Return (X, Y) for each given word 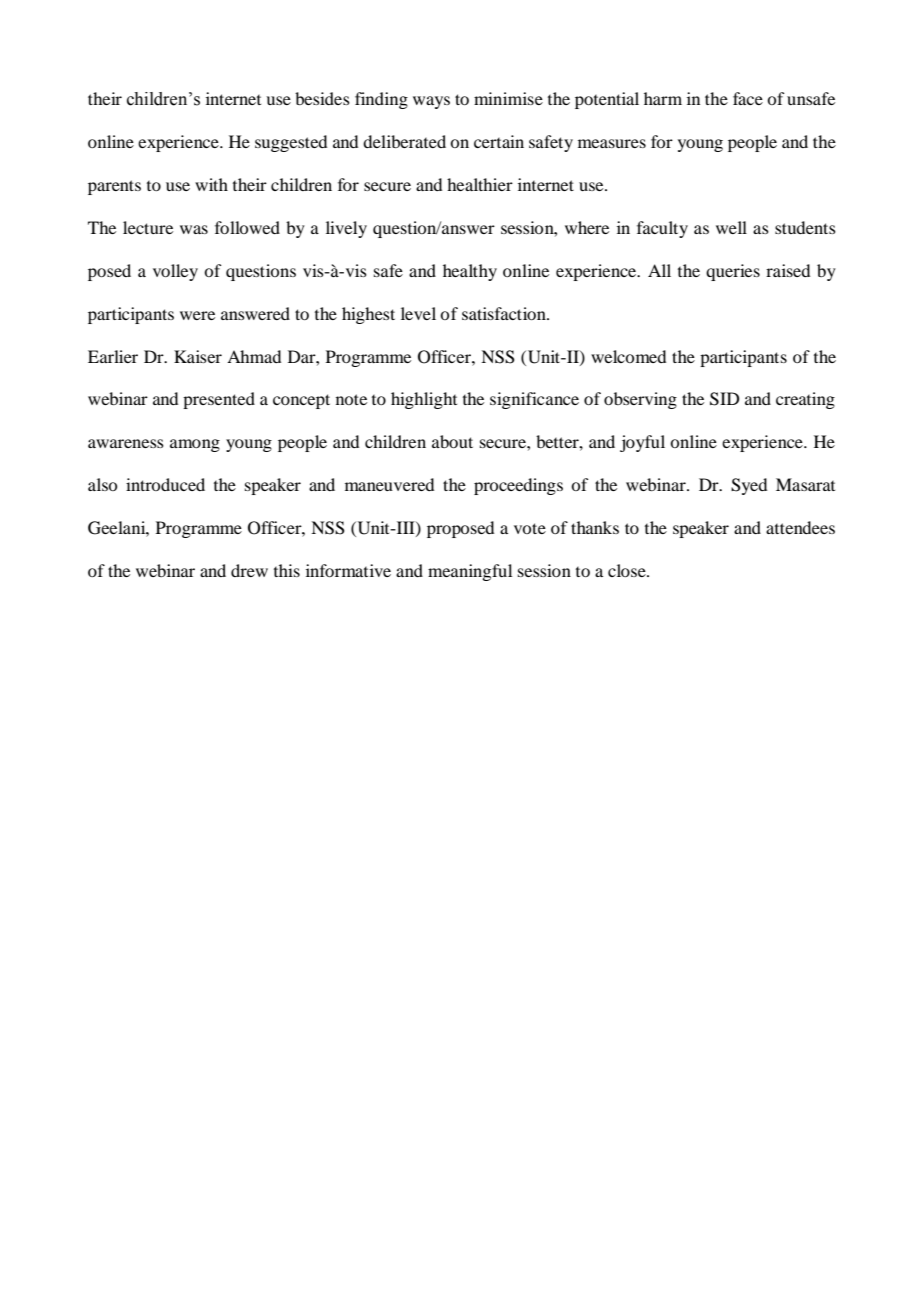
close (628, 570)
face (748, 98)
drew (249, 570)
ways (431, 102)
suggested (291, 143)
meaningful (470, 572)
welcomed (628, 356)
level (418, 313)
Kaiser (198, 356)
